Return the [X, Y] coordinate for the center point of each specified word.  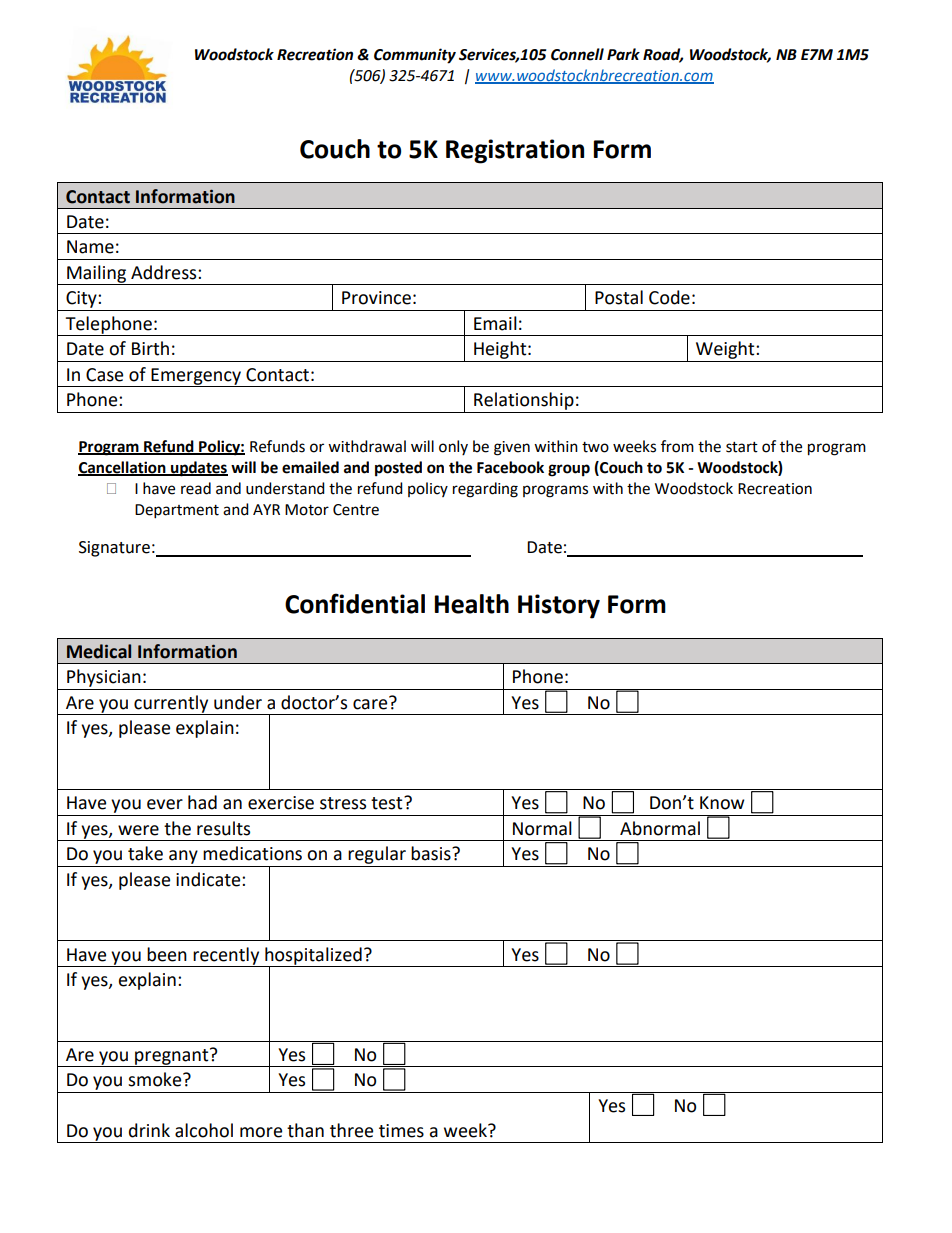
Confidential [355, 603]
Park [623, 54]
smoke [156, 1079]
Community [415, 56]
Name [90, 247]
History [559, 606]
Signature [114, 549]
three [351, 1130]
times [401, 1131]
